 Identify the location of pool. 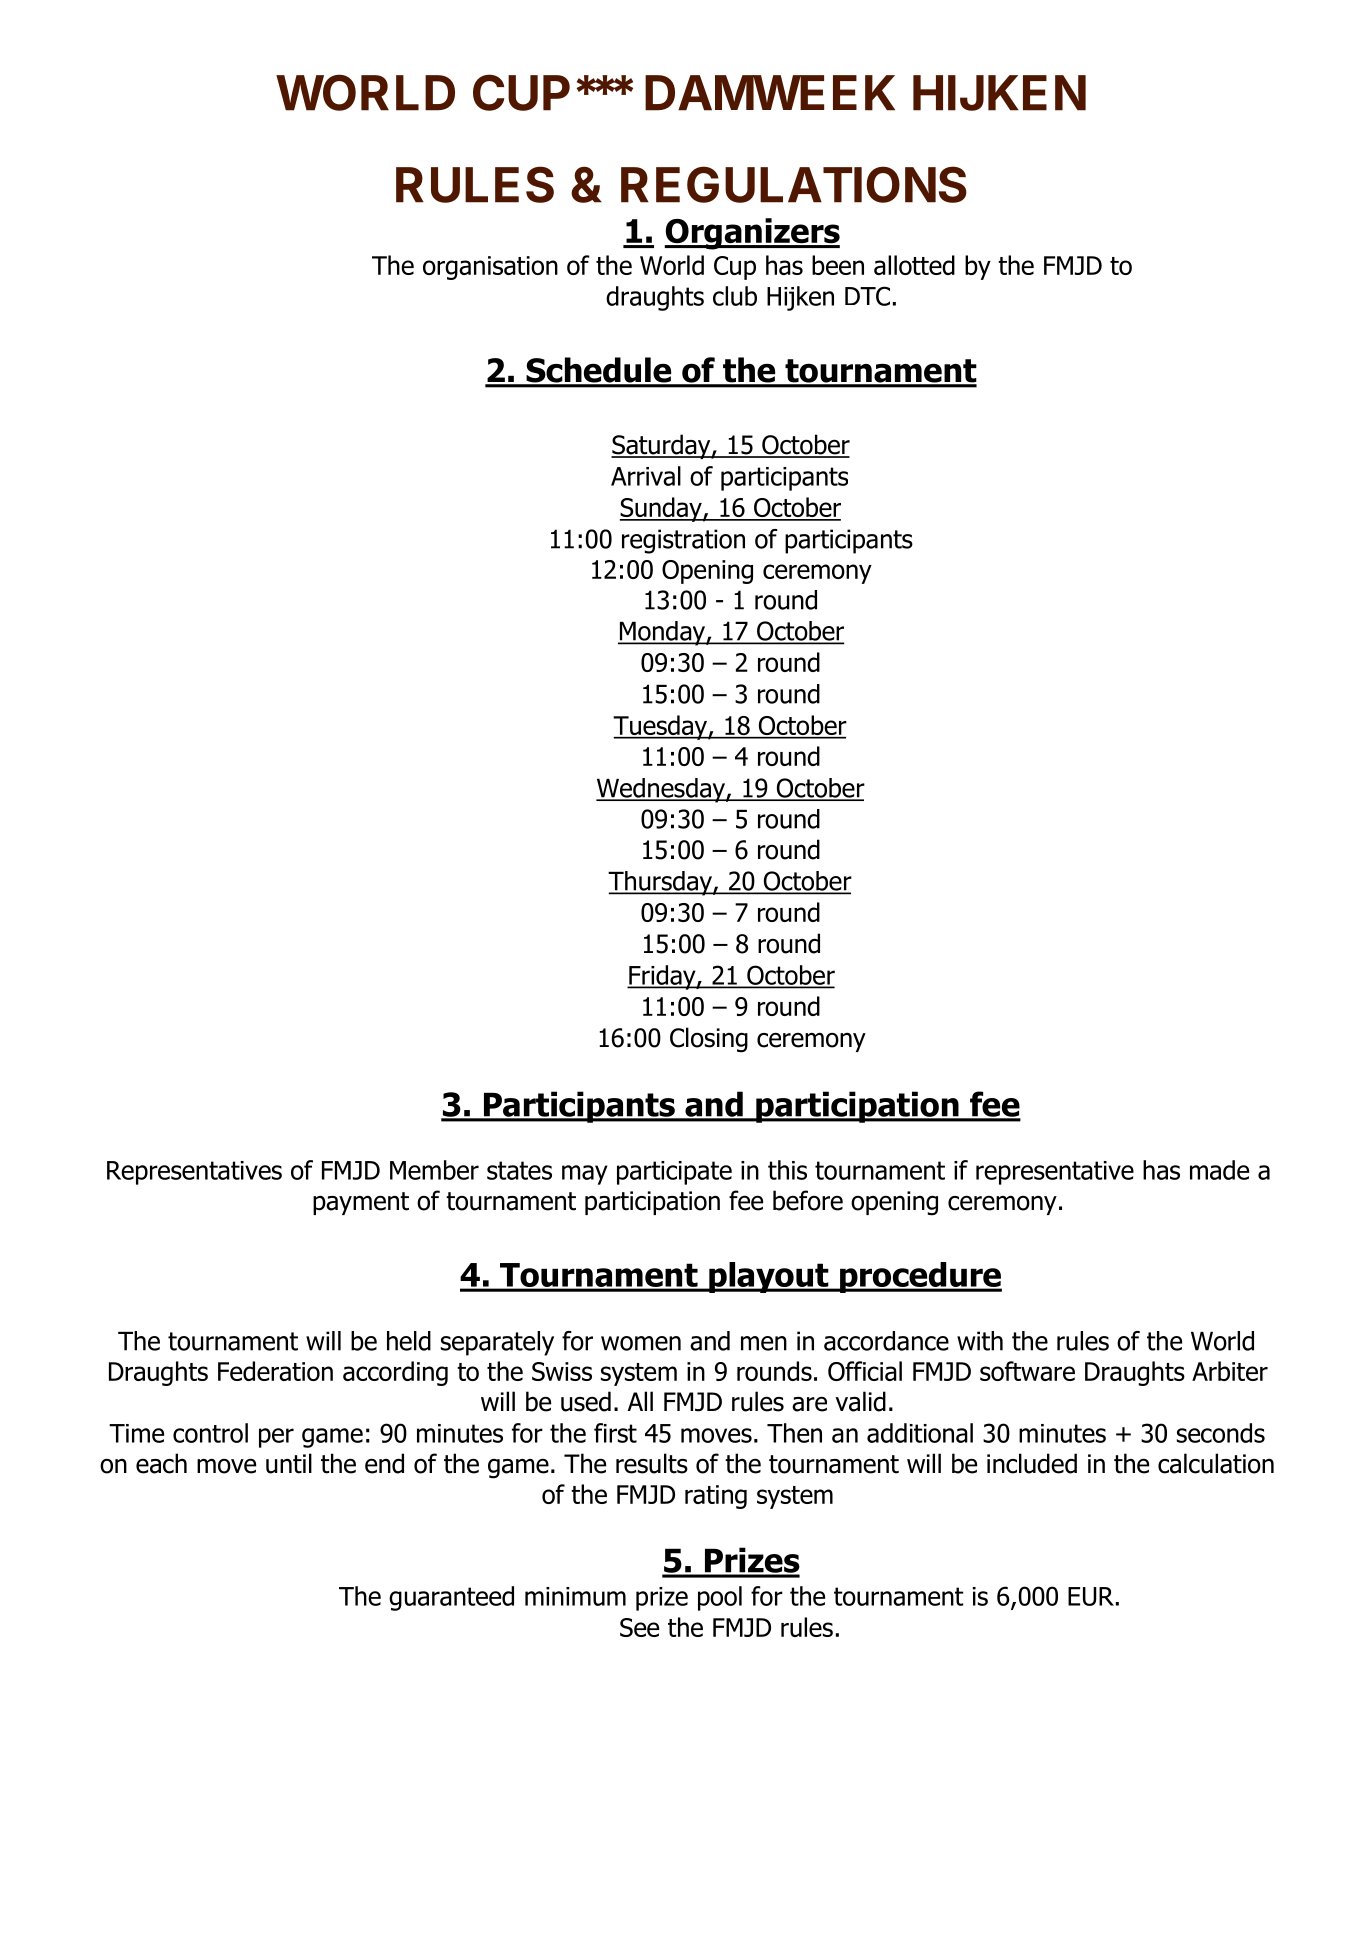
(720, 1598).
